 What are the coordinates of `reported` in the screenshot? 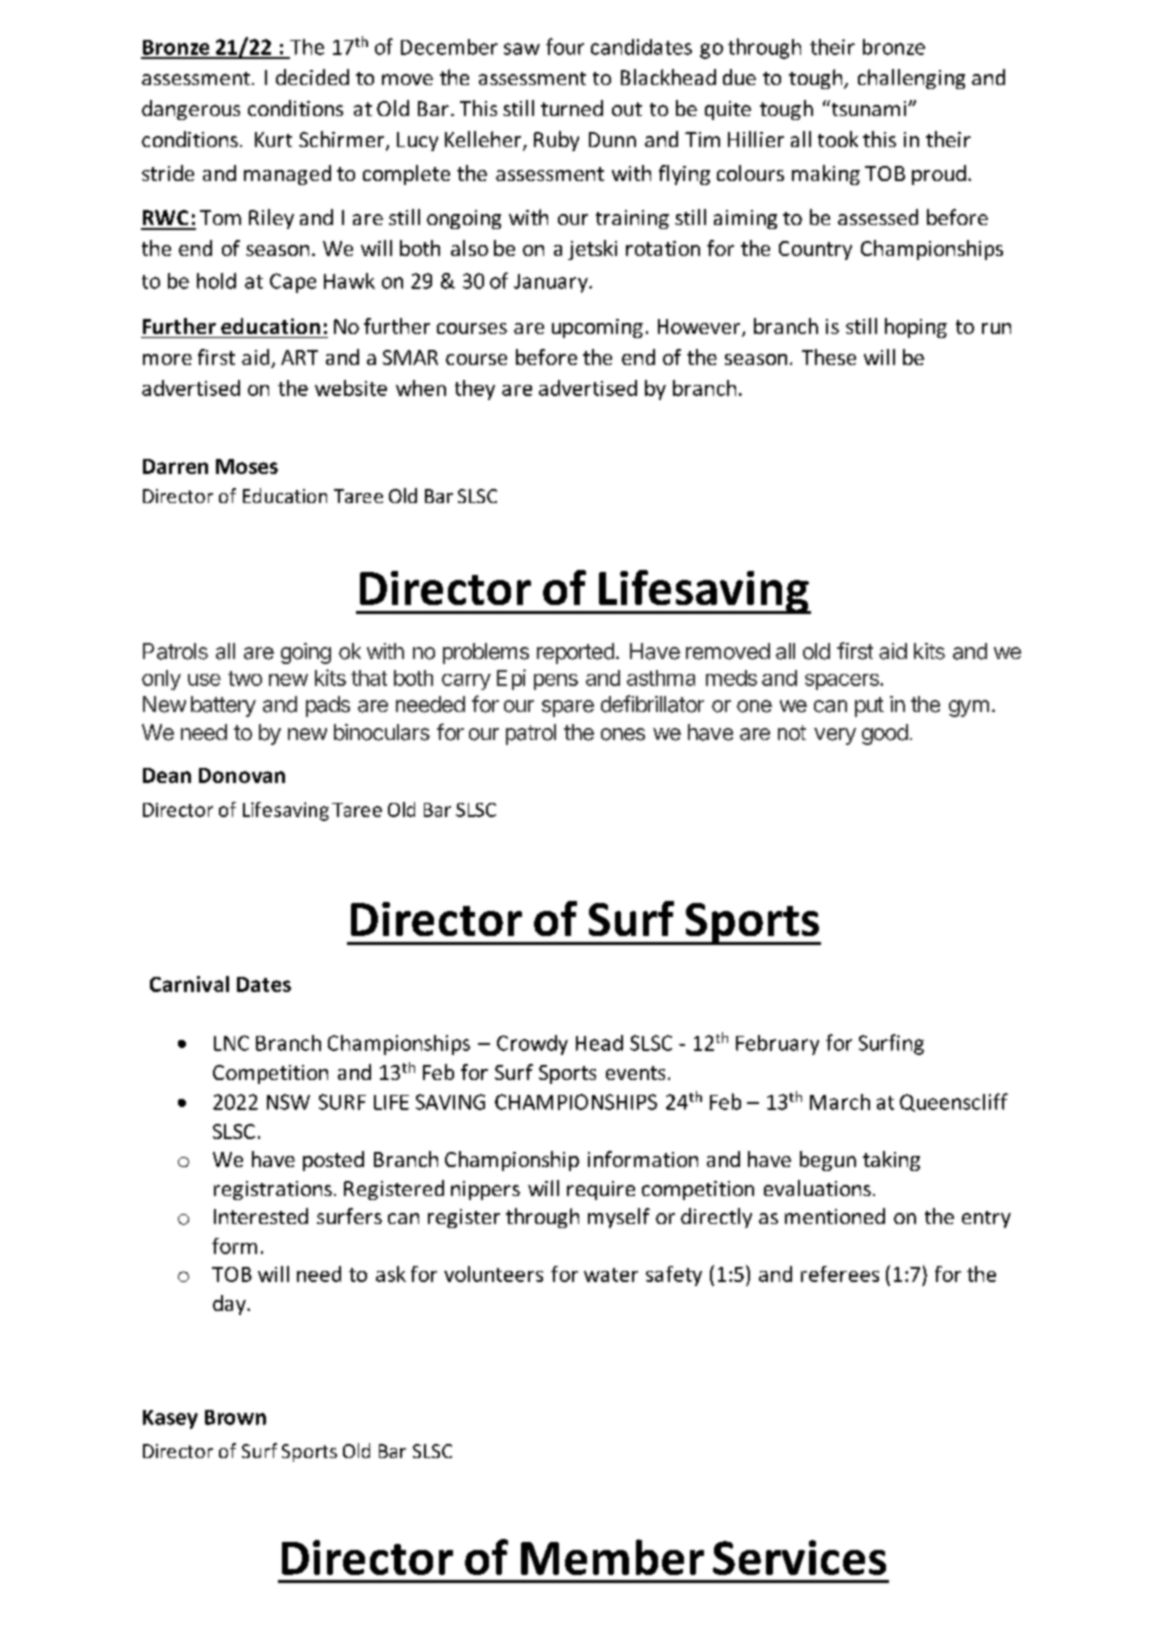 It's located at (575, 653).
